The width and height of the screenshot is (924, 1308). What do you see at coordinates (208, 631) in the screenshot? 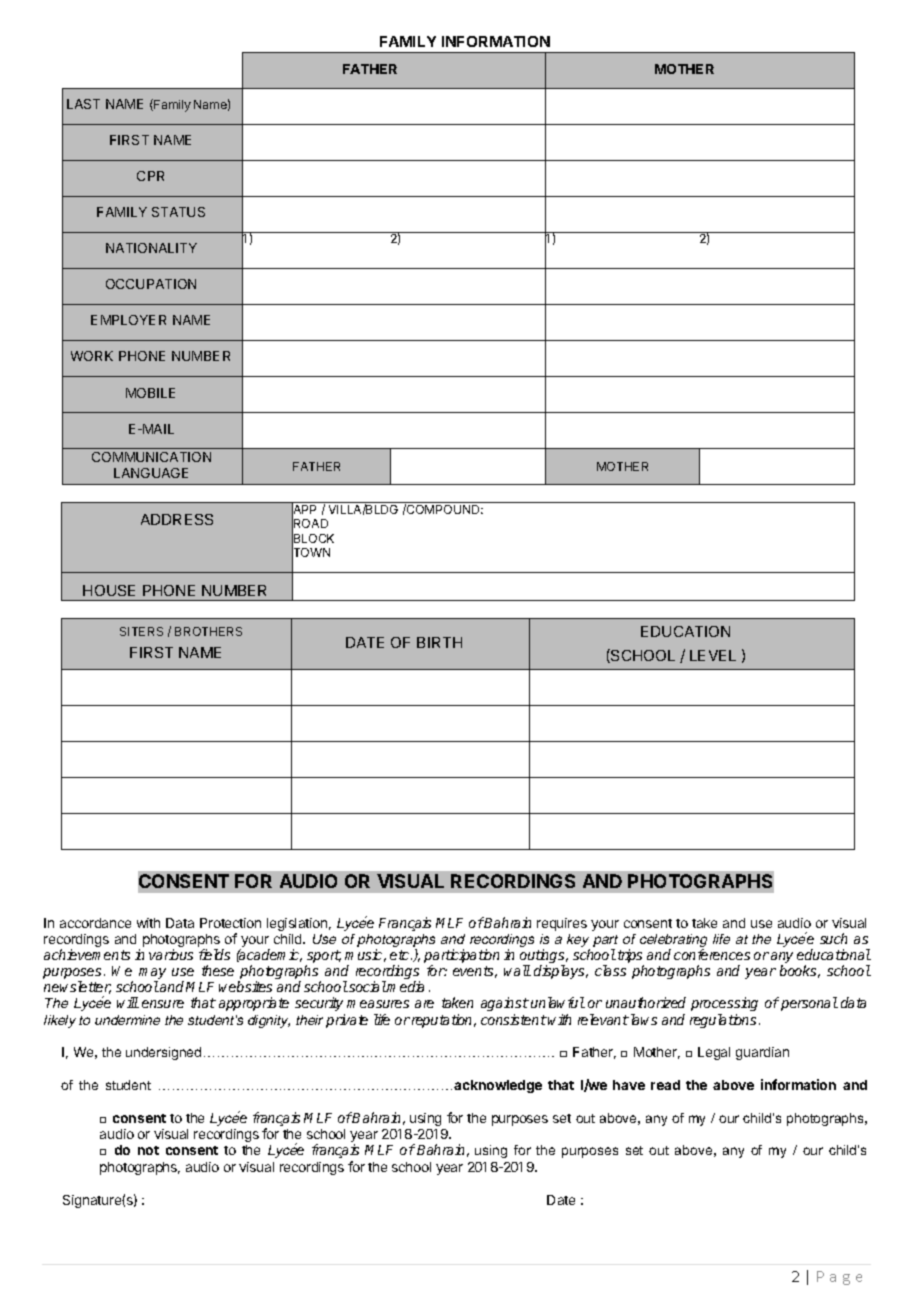
I see `BROTHERS` at bounding box center [208, 631].
